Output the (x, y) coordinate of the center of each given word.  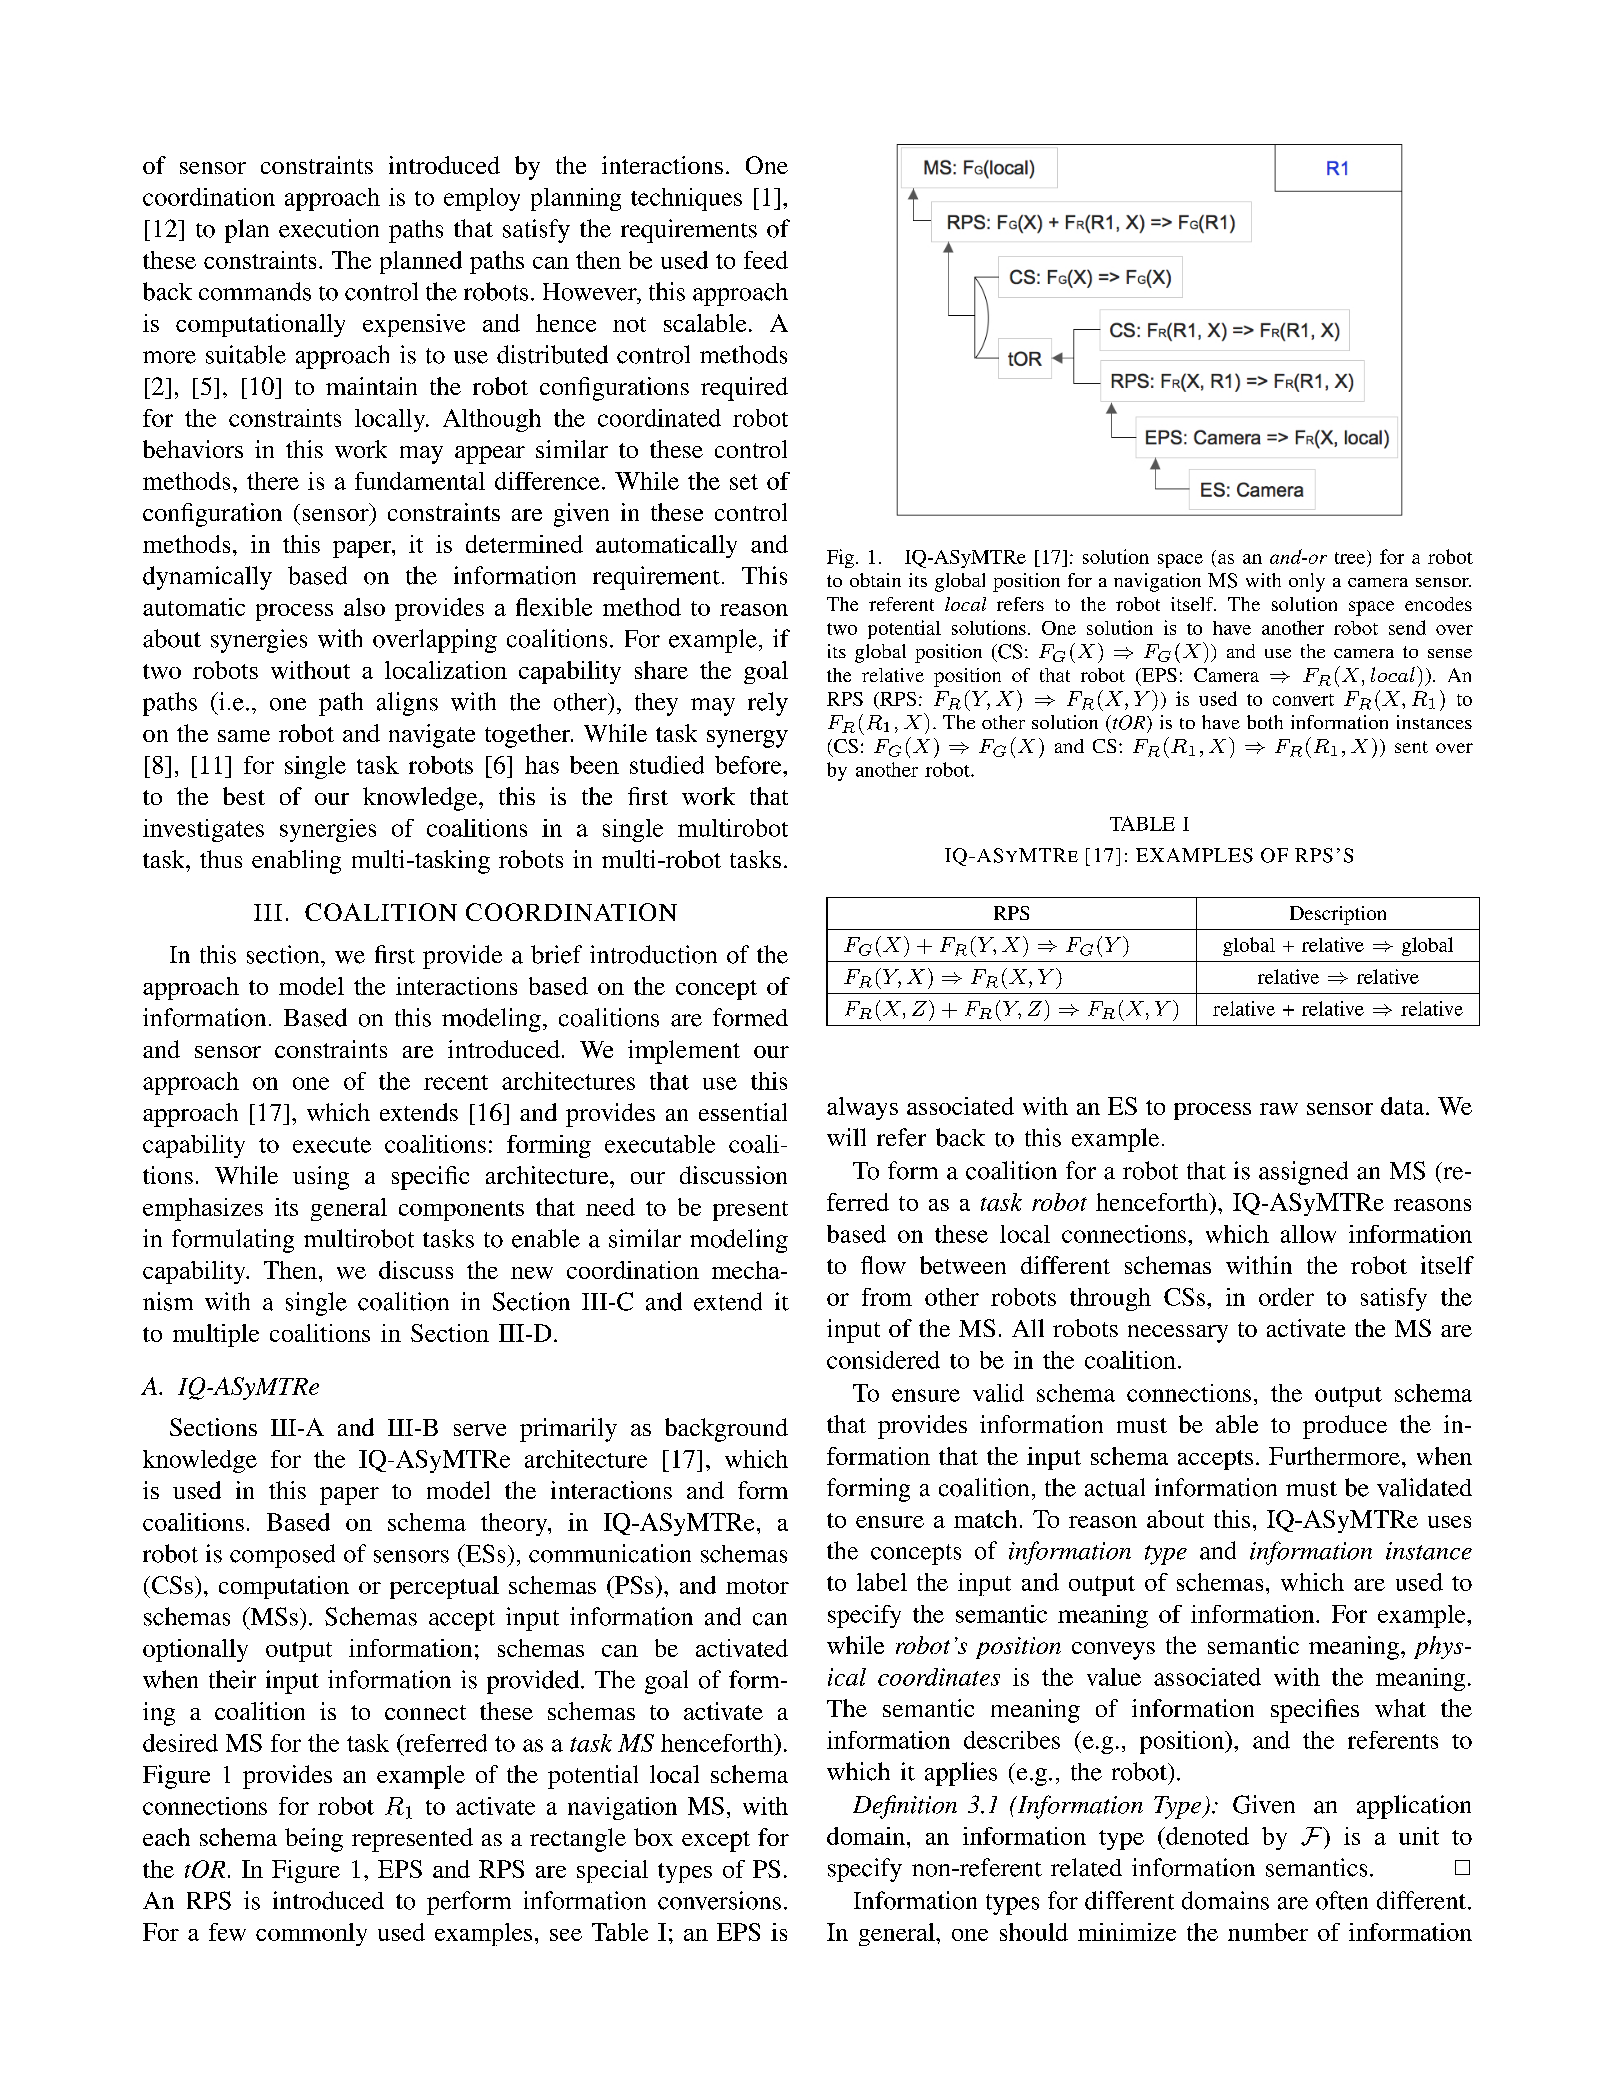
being (314, 1840)
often (1342, 1900)
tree (1351, 557)
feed (766, 260)
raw (1279, 1109)
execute (332, 1145)
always (862, 1108)
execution (329, 228)
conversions (719, 1900)
